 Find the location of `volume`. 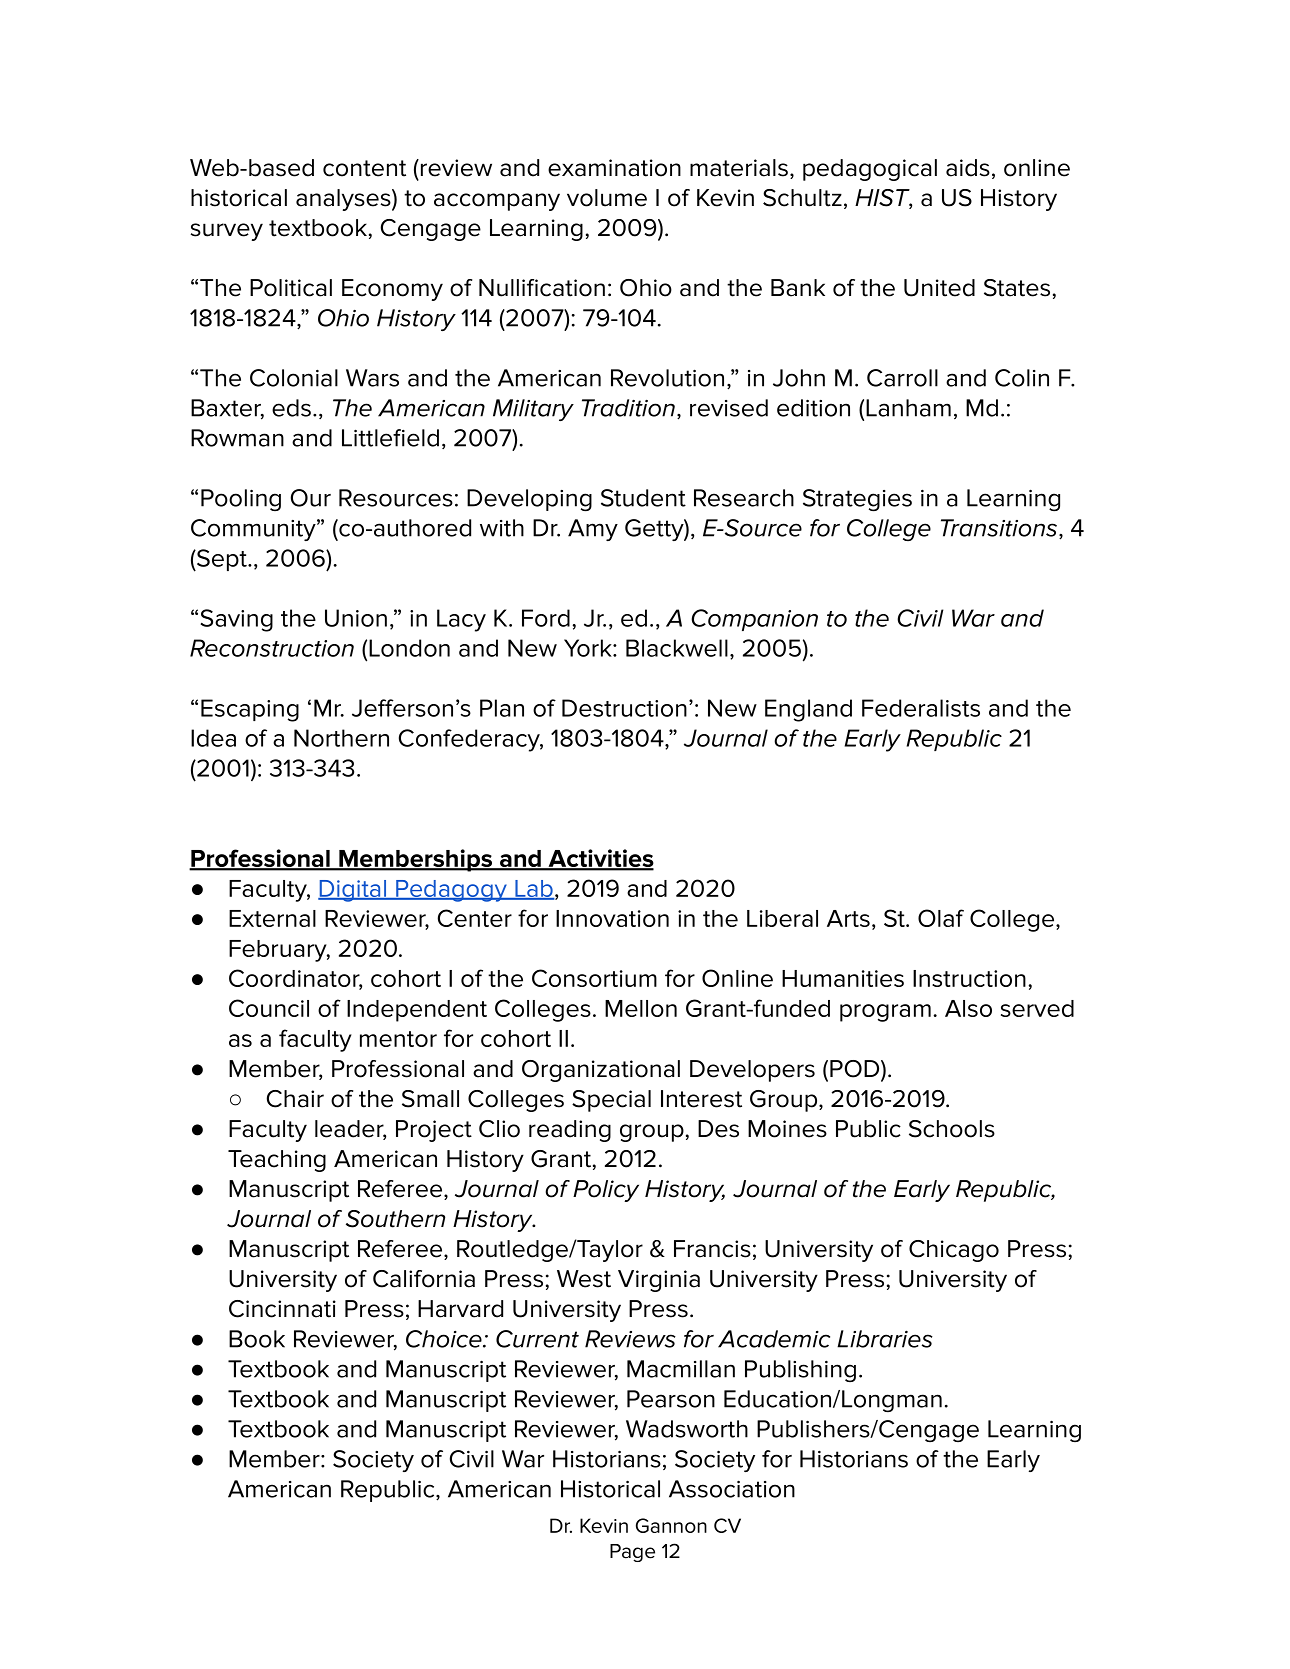

volume is located at coordinates (607, 198).
